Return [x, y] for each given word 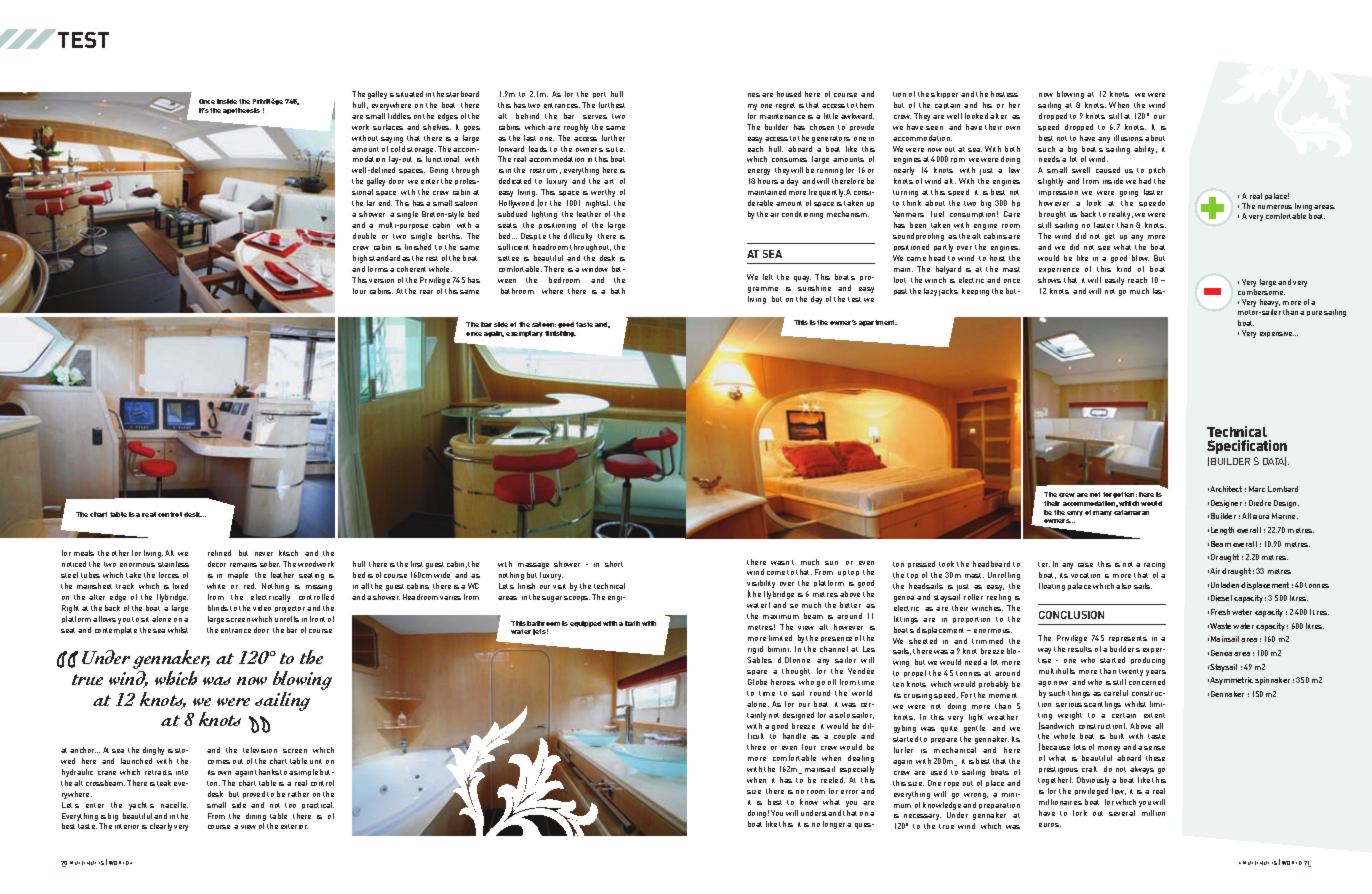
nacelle [174, 805]
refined [219, 553]
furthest [612, 105]
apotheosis [241, 111]
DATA [1274, 461]
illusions [1128, 138]
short [614, 564]
